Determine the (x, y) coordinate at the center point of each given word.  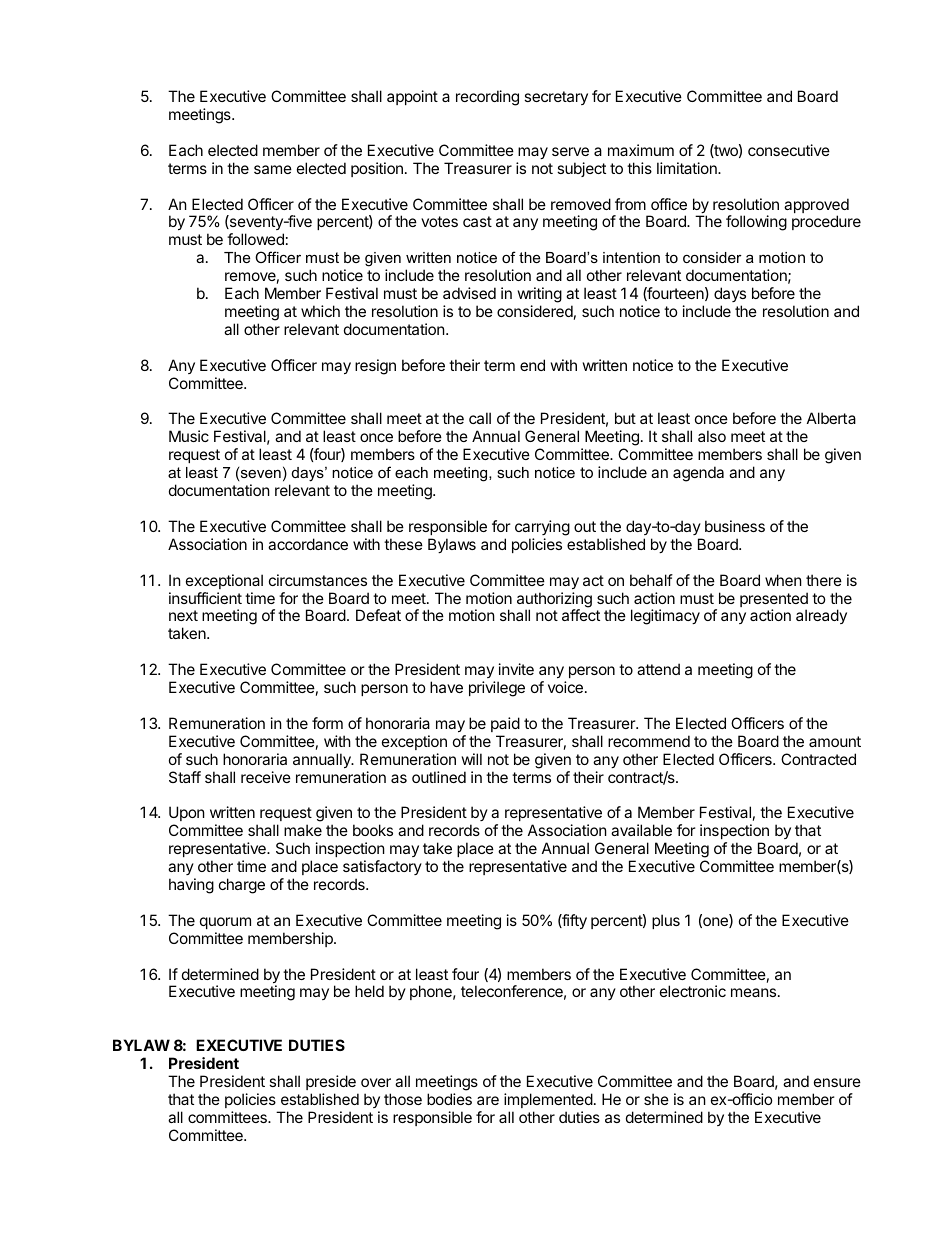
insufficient (205, 598)
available (641, 830)
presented (774, 601)
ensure (837, 1082)
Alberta (831, 418)
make (303, 830)
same (273, 169)
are (488, 1100)
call (480, 418)
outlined (439, 777)
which (320, 311)
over (376, 1082)
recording (487, 98)
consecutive (789, 150)
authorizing (554, 601)
